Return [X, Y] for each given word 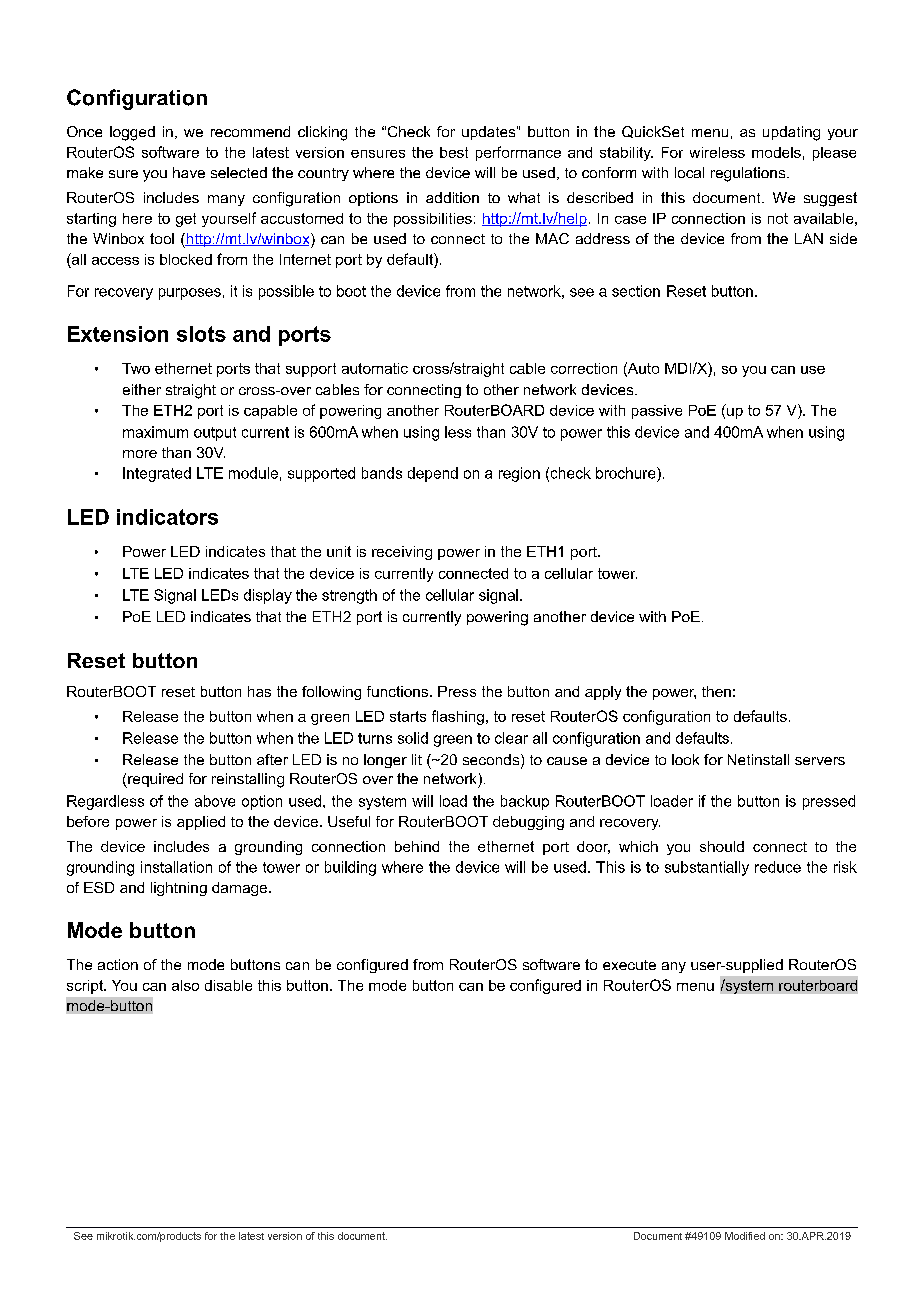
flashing [458, 717]
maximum [155, 432]
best [454, 152]
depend [433, 474]
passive [657, 412]
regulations [749, 174]
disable [228, 985]
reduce [778, 867]
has [259, 691]
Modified [745, 1236]
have [189, 172]
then [716, 691]
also [185, 985]
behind [417, 846]
